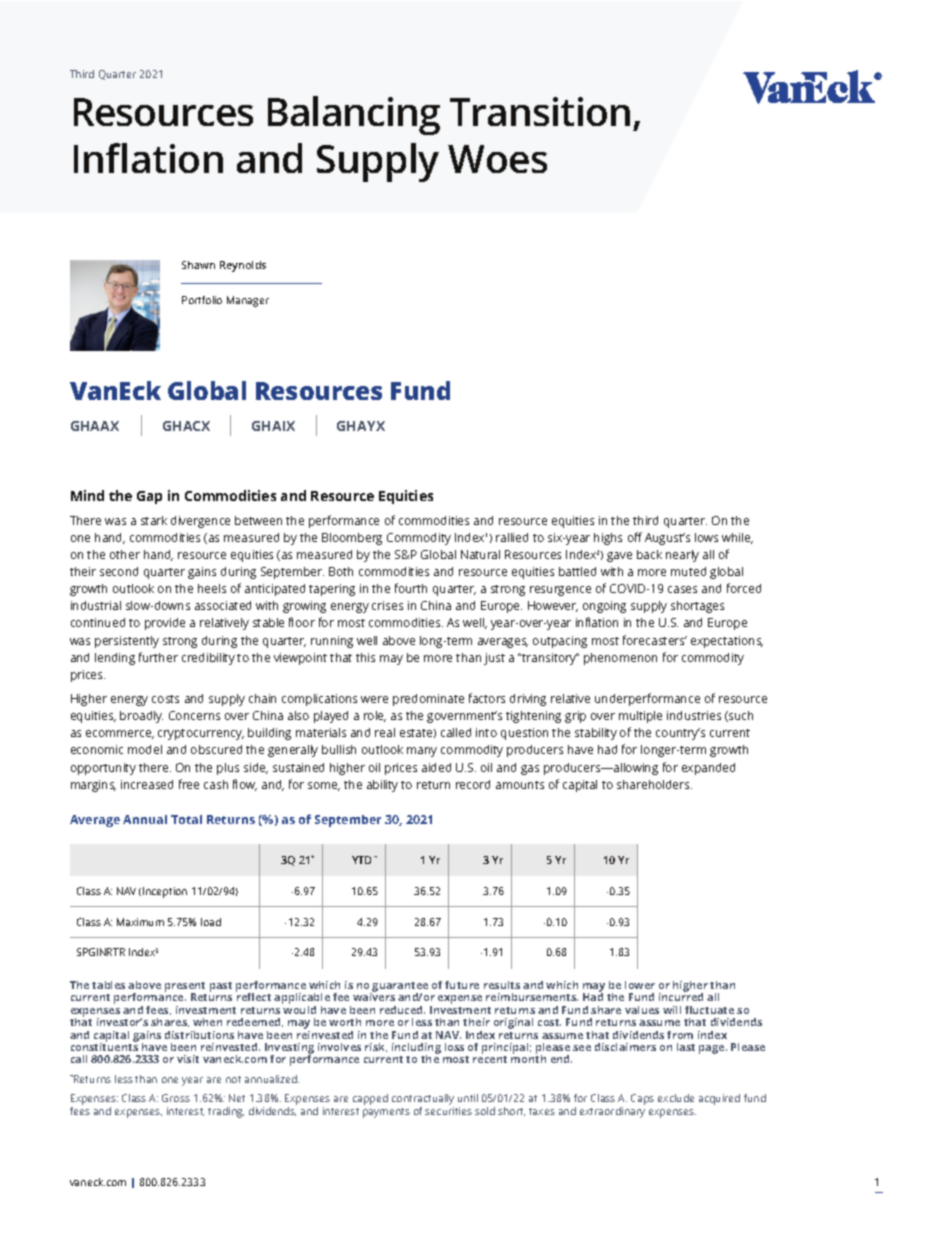 The width and height of the screenshot is (952, 1233). Describe the element at coordinates (176, 1098) in the screenshot. I see `Gross` at that location.
